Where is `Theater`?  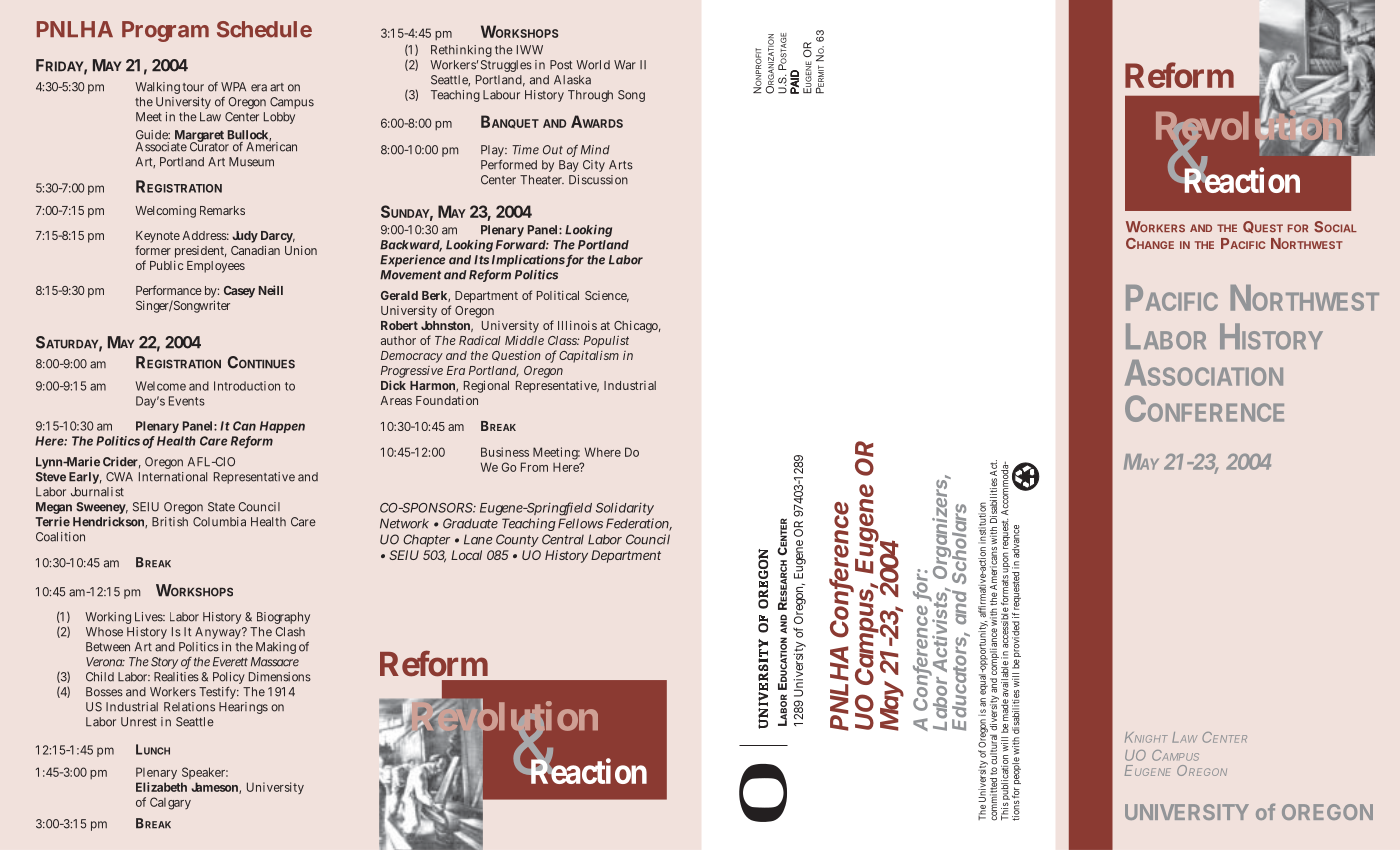
Theater is located at coordinates (542, 180).
